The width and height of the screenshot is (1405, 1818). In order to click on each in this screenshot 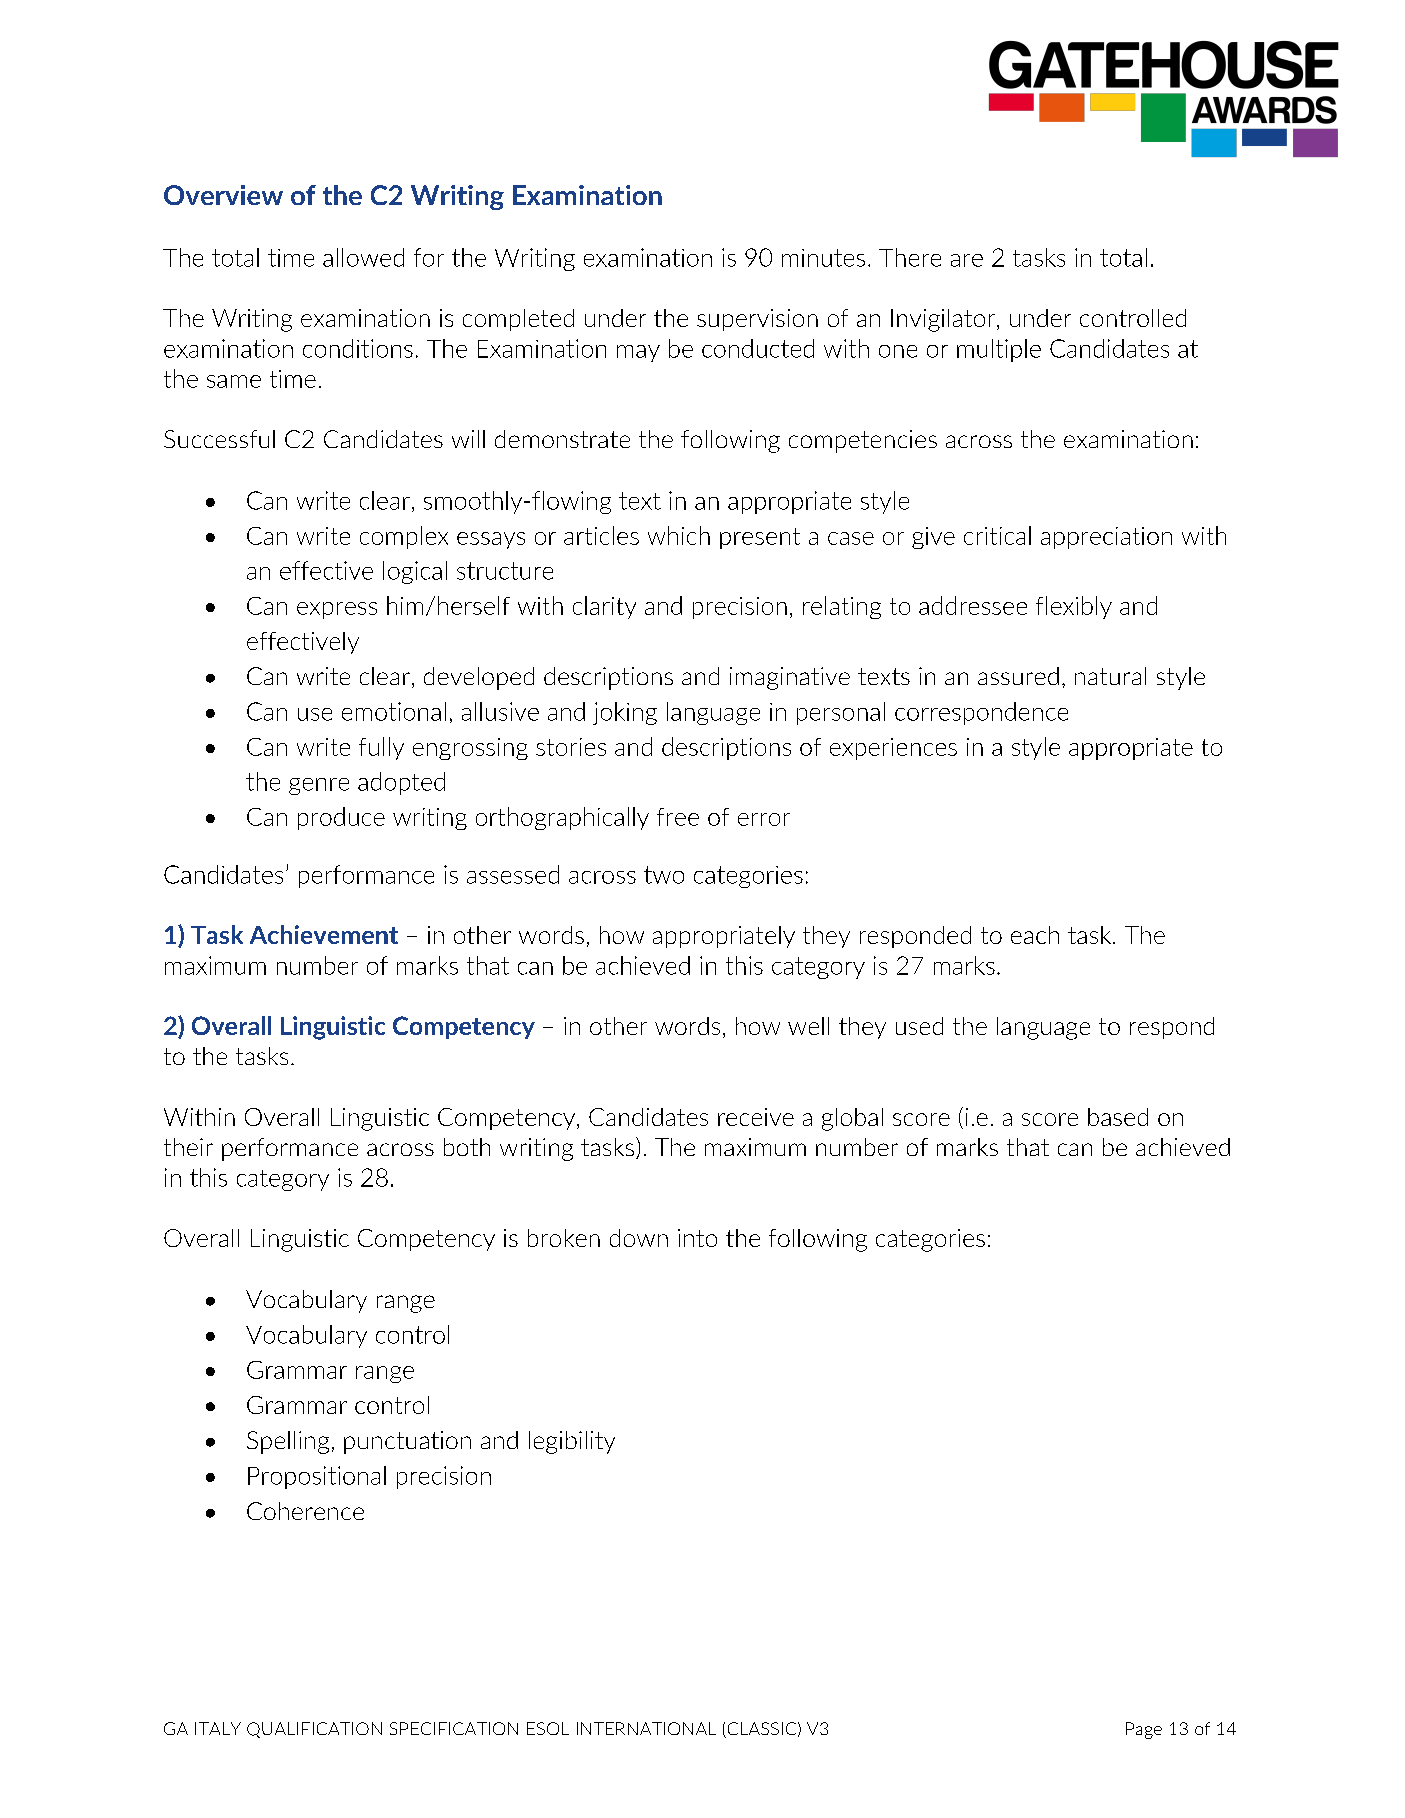, I will do `click(1035, 935)`.
